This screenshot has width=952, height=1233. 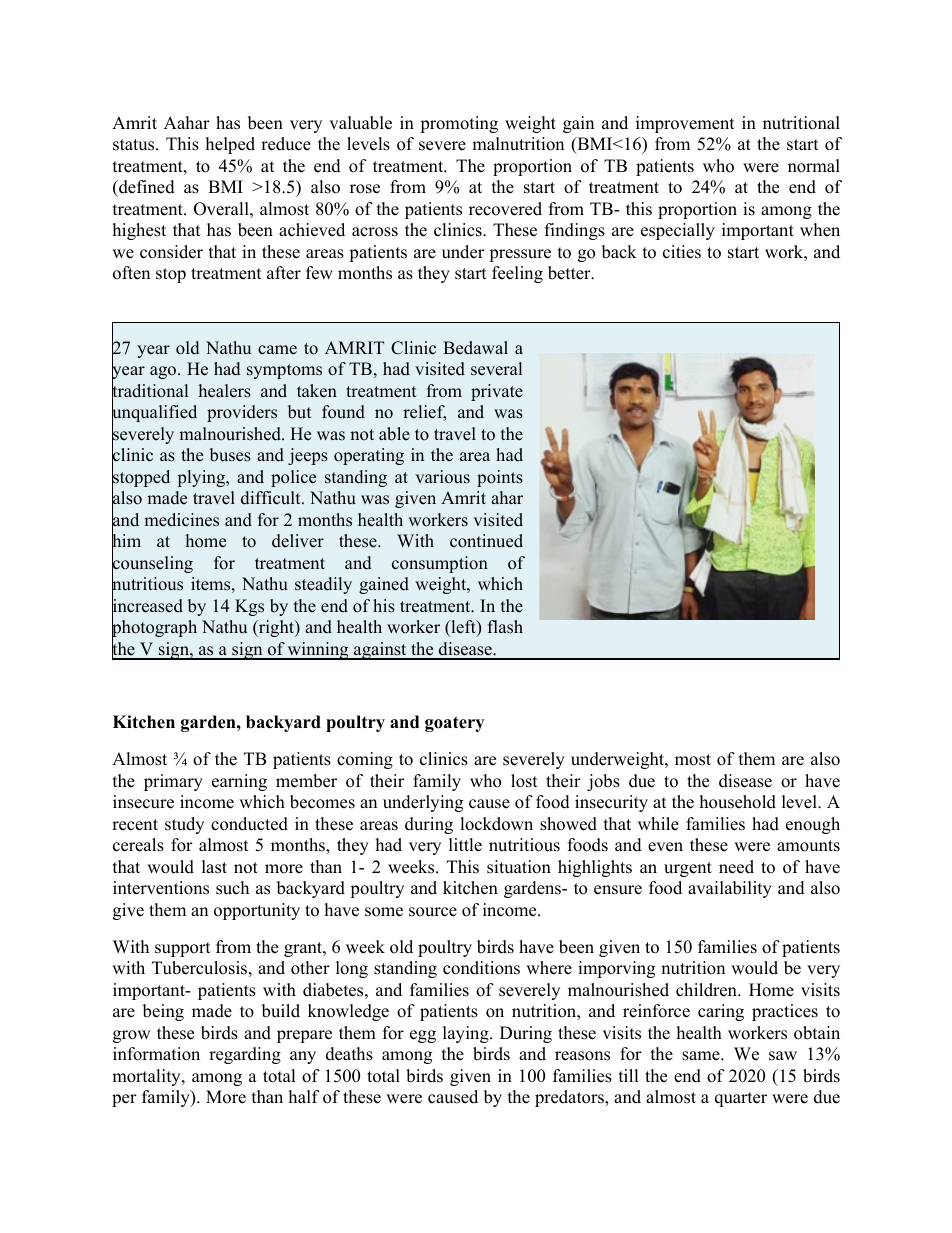 What do you see at coordinates (249, 607) in the screenshot?
I see `Kgs` at bounding box center [249, 607].
